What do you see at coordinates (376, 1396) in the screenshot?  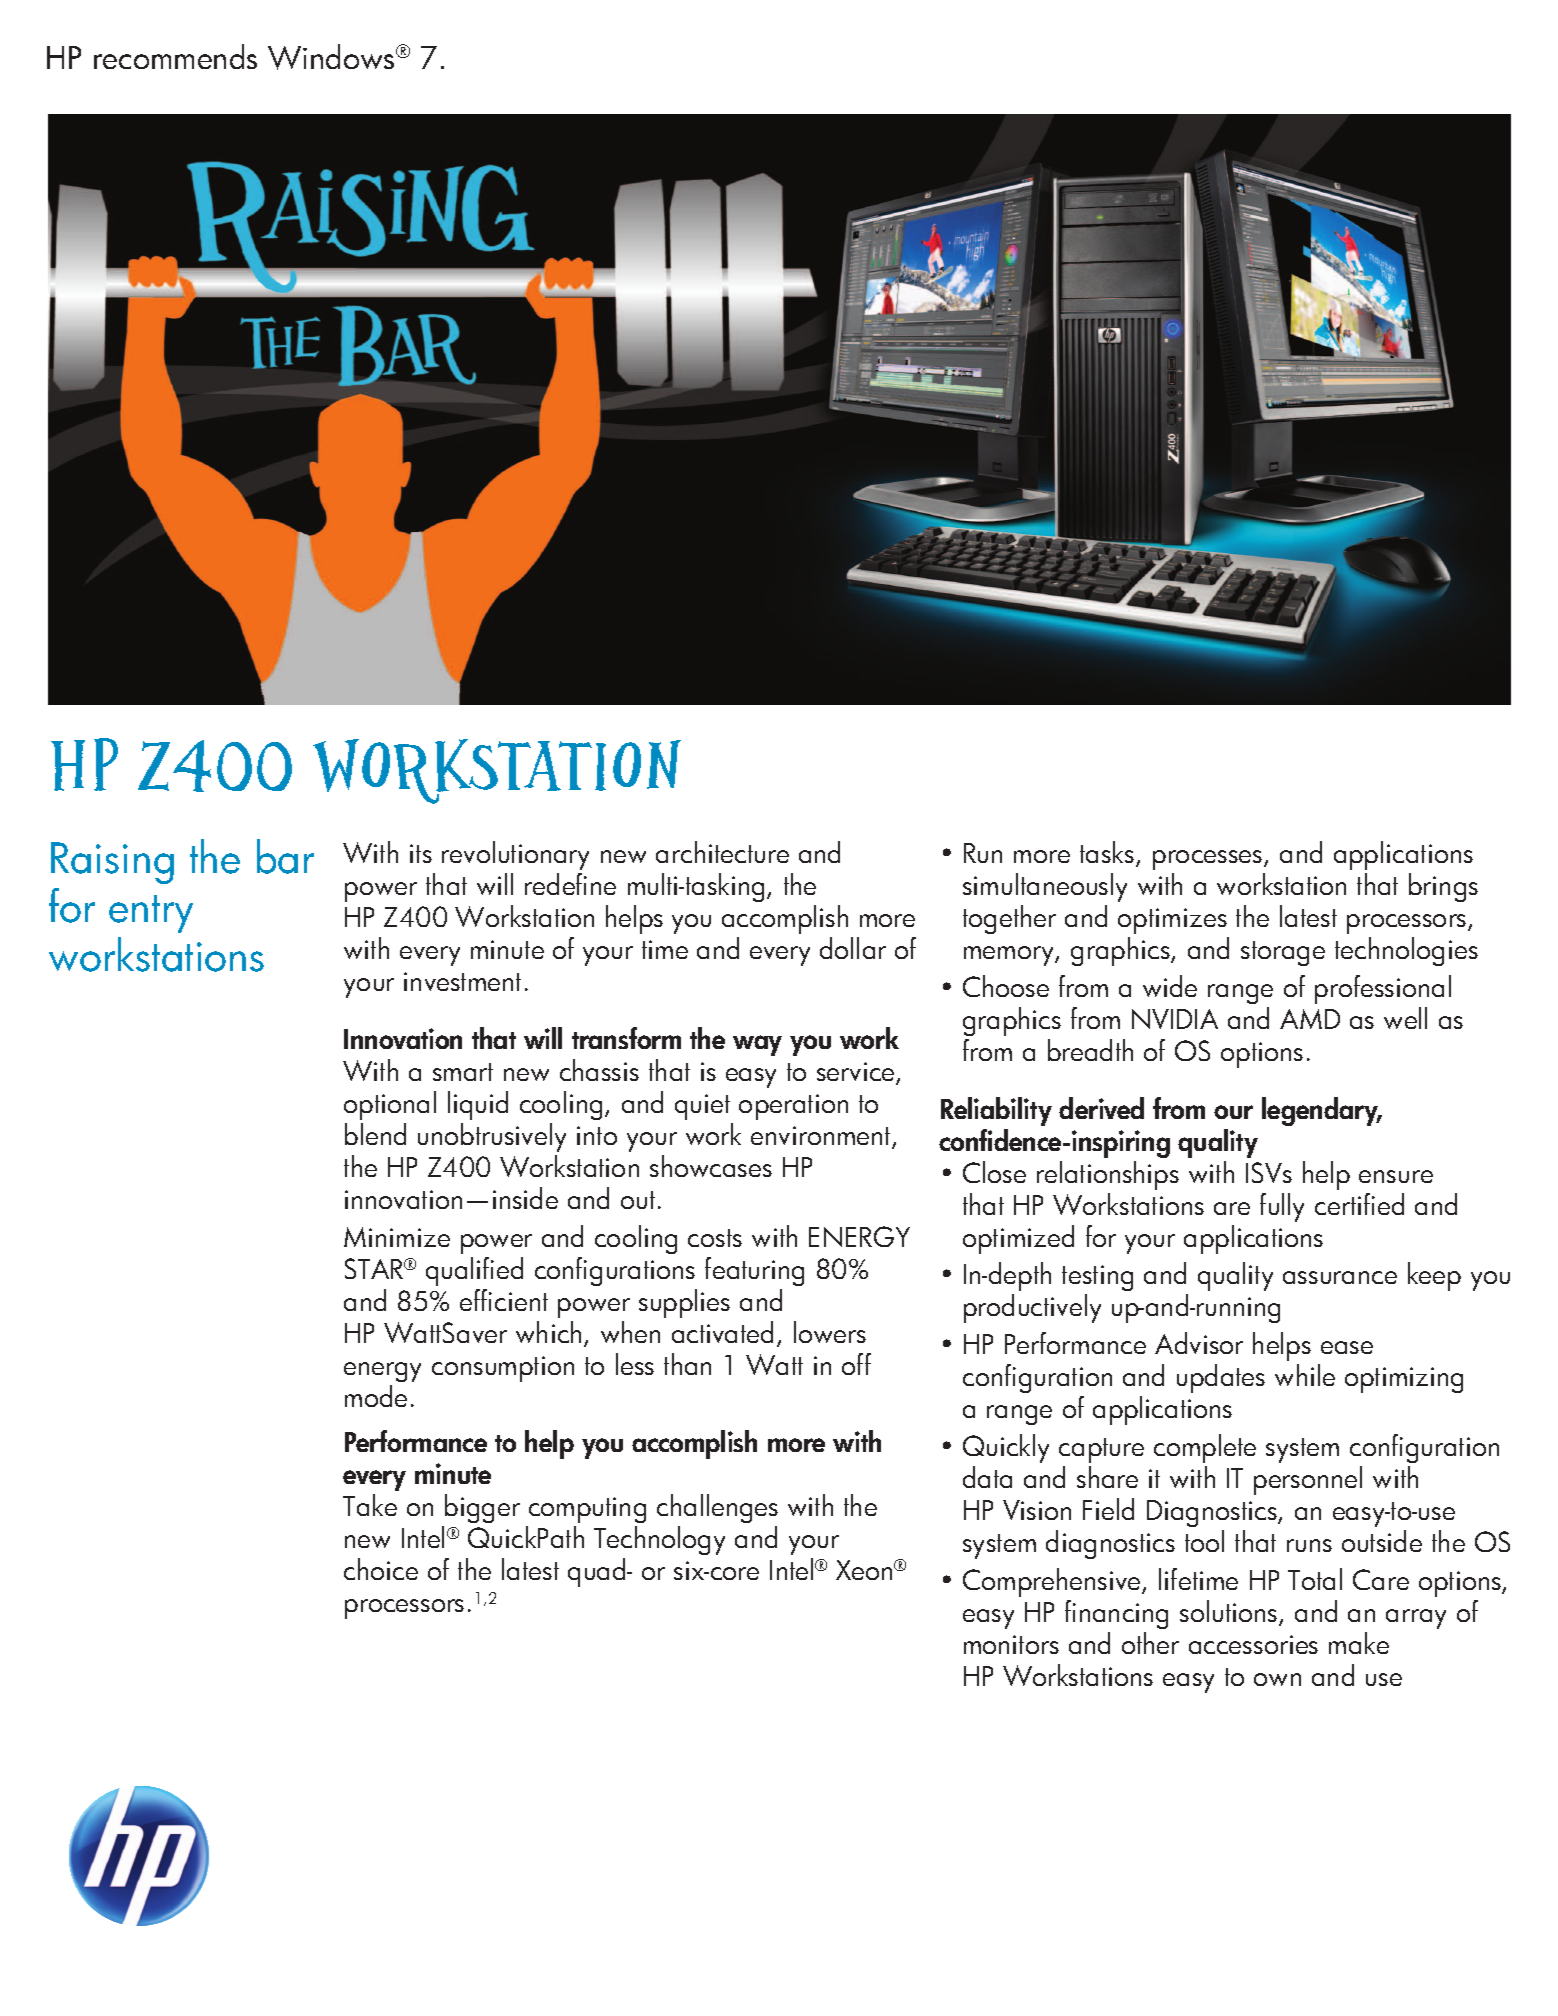 I see `mode` at bounding box center [376, 1396].
